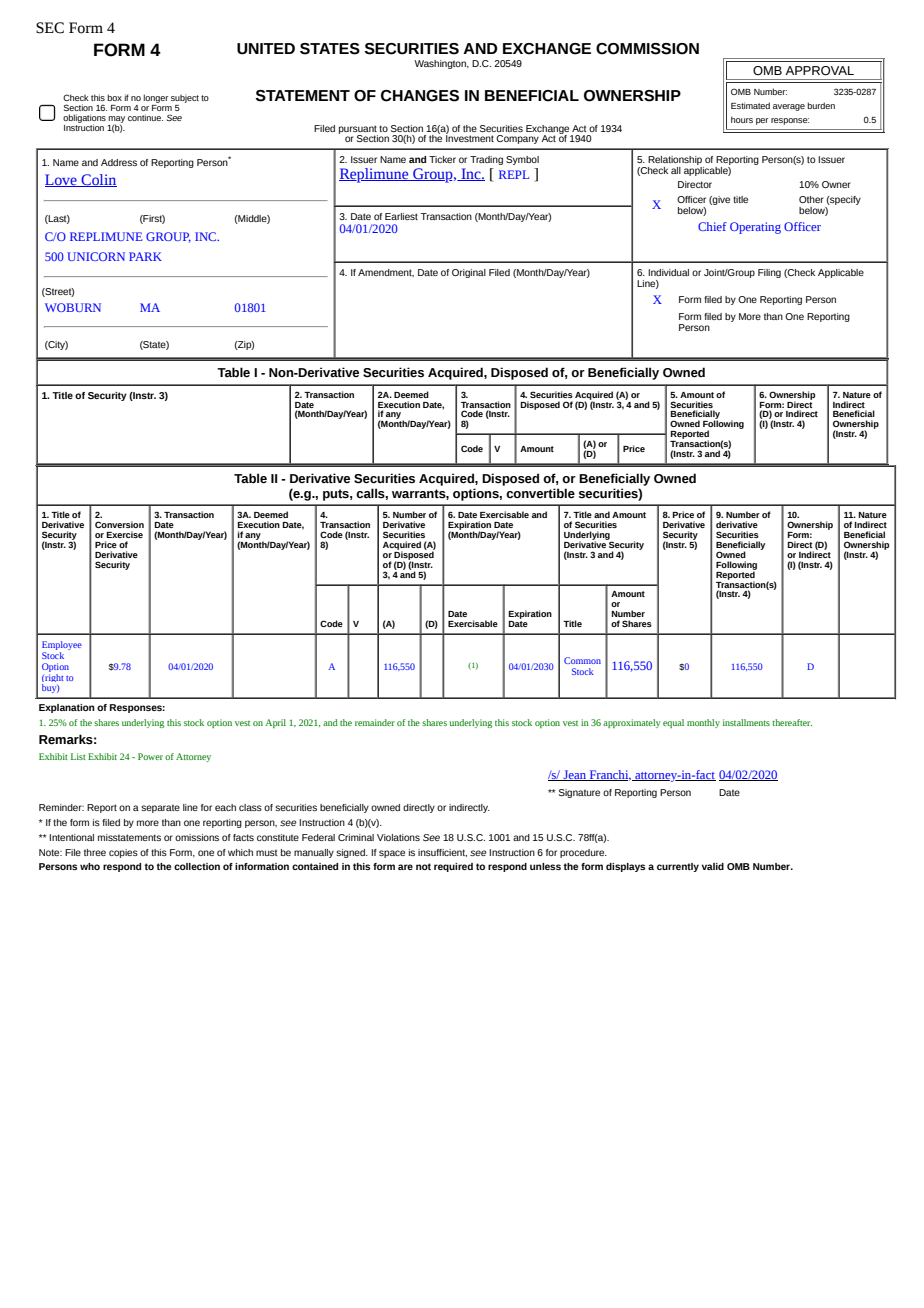  Describe the element at coordinates (750, 105) in the screenshot. I see `Estimated` at that location.
